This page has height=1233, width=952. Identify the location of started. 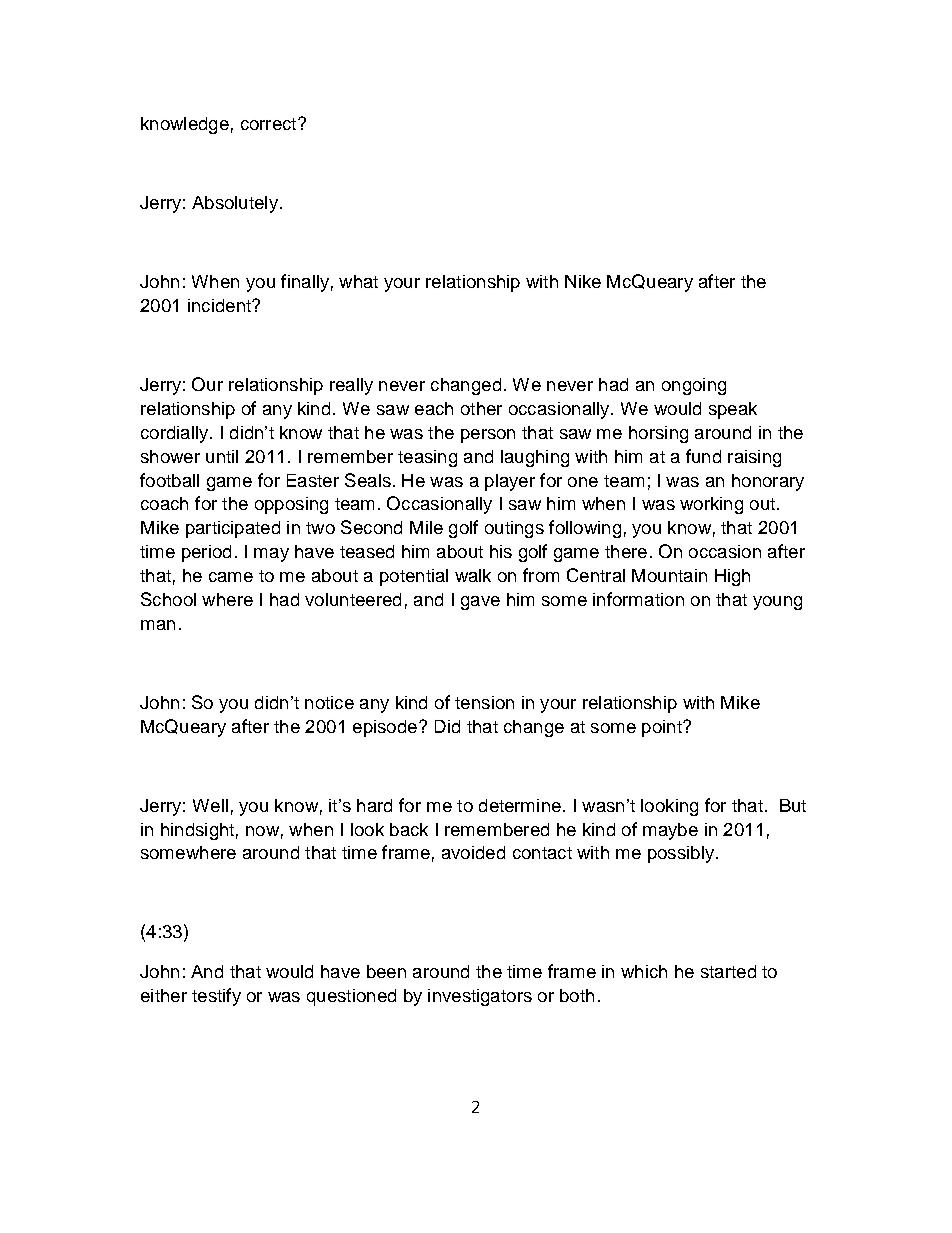
(728, 971).
